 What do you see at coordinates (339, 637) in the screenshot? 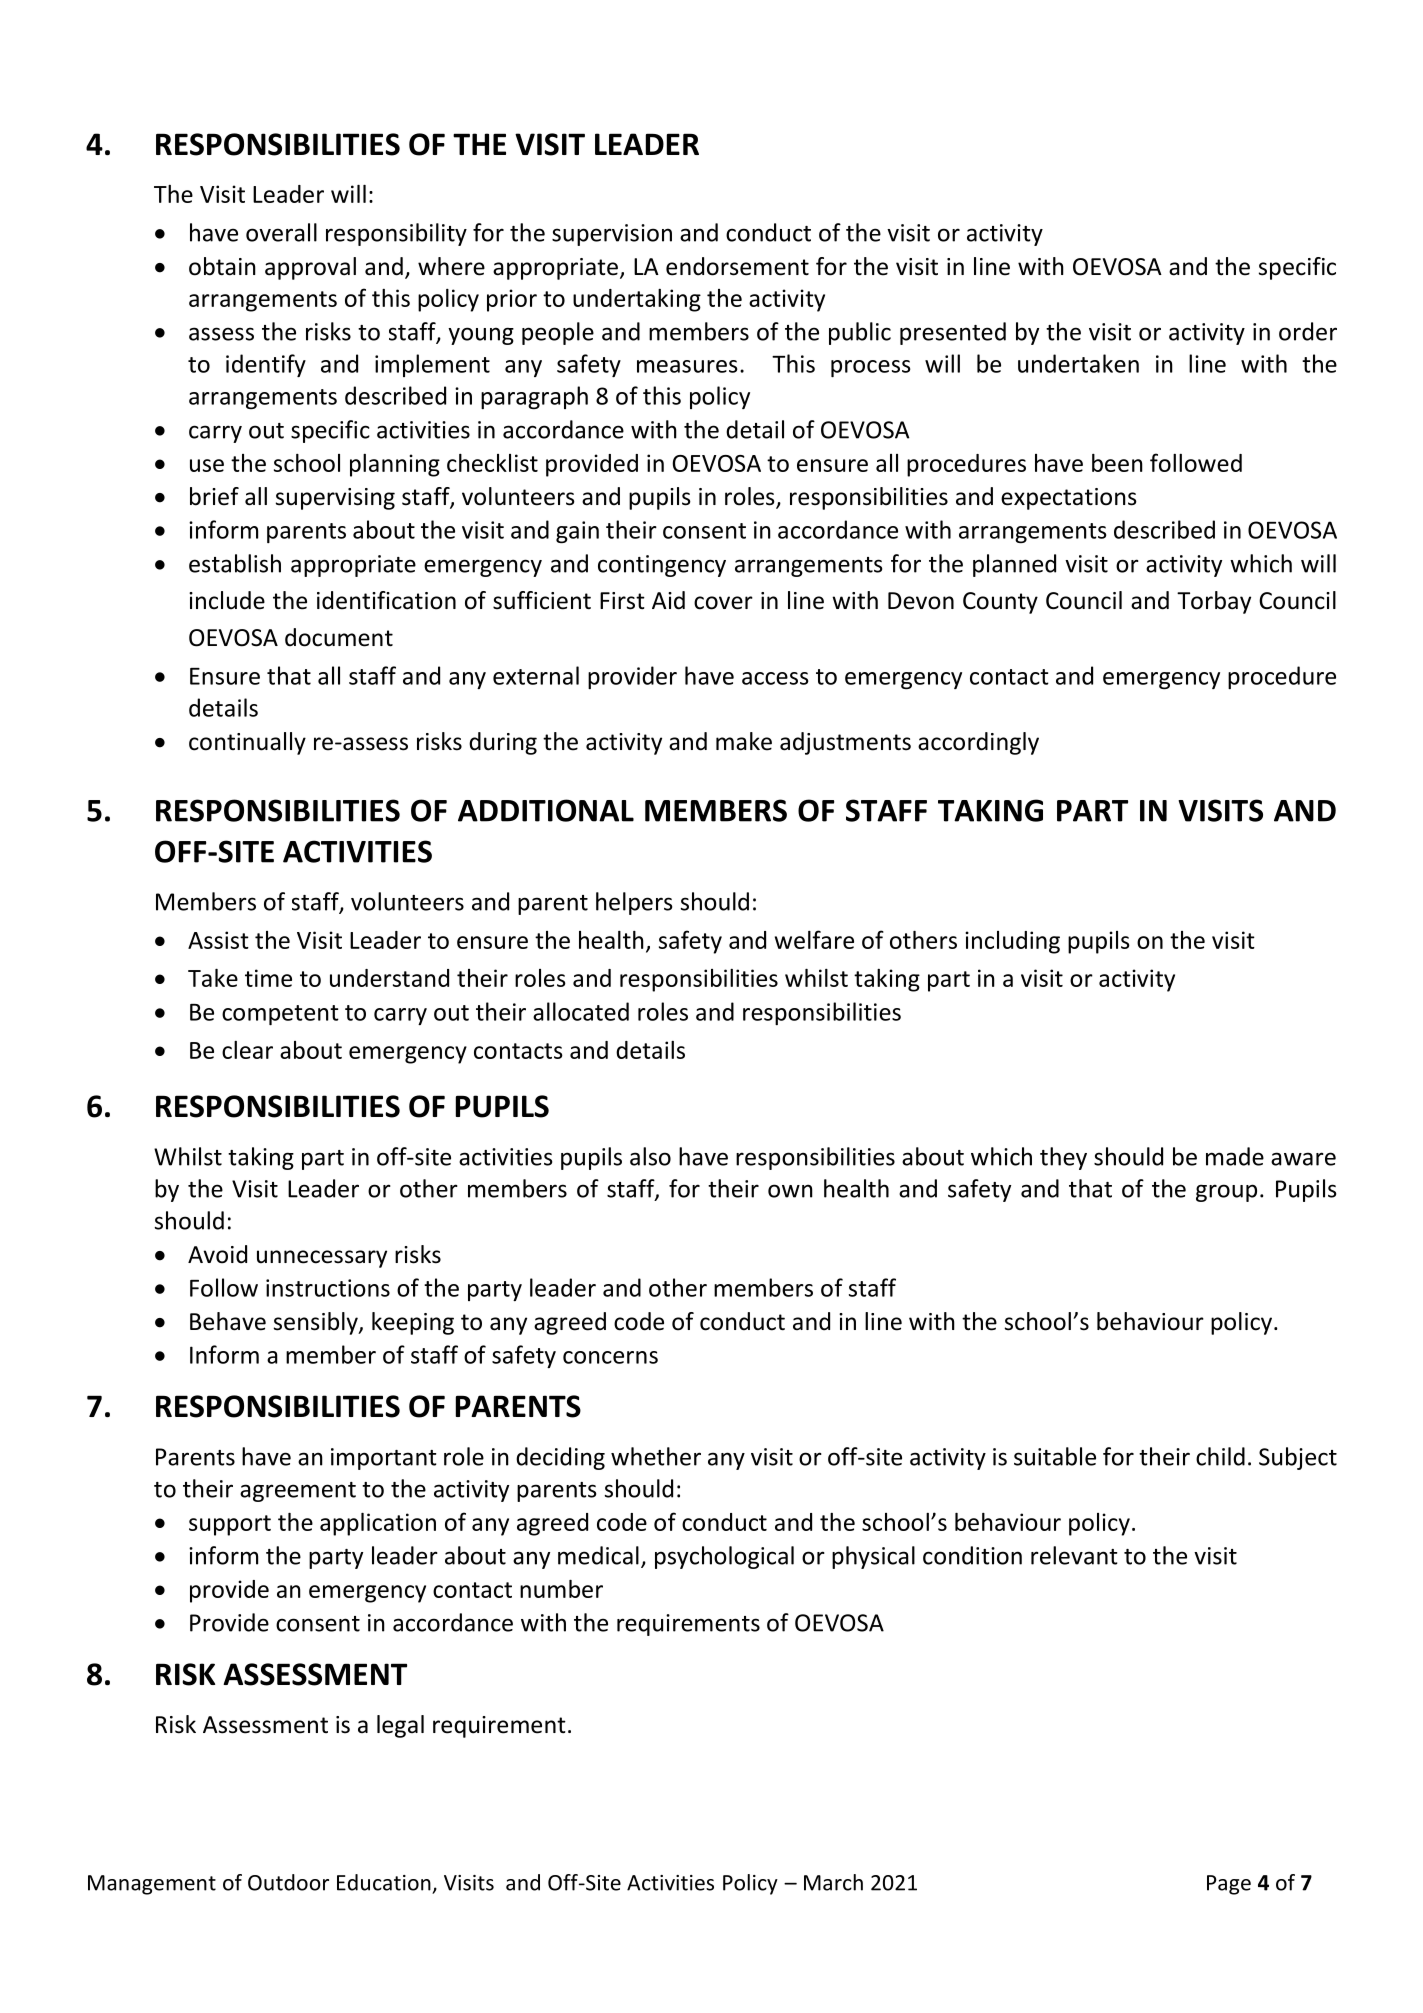
I see `document` at bounding box center [339, 637].
